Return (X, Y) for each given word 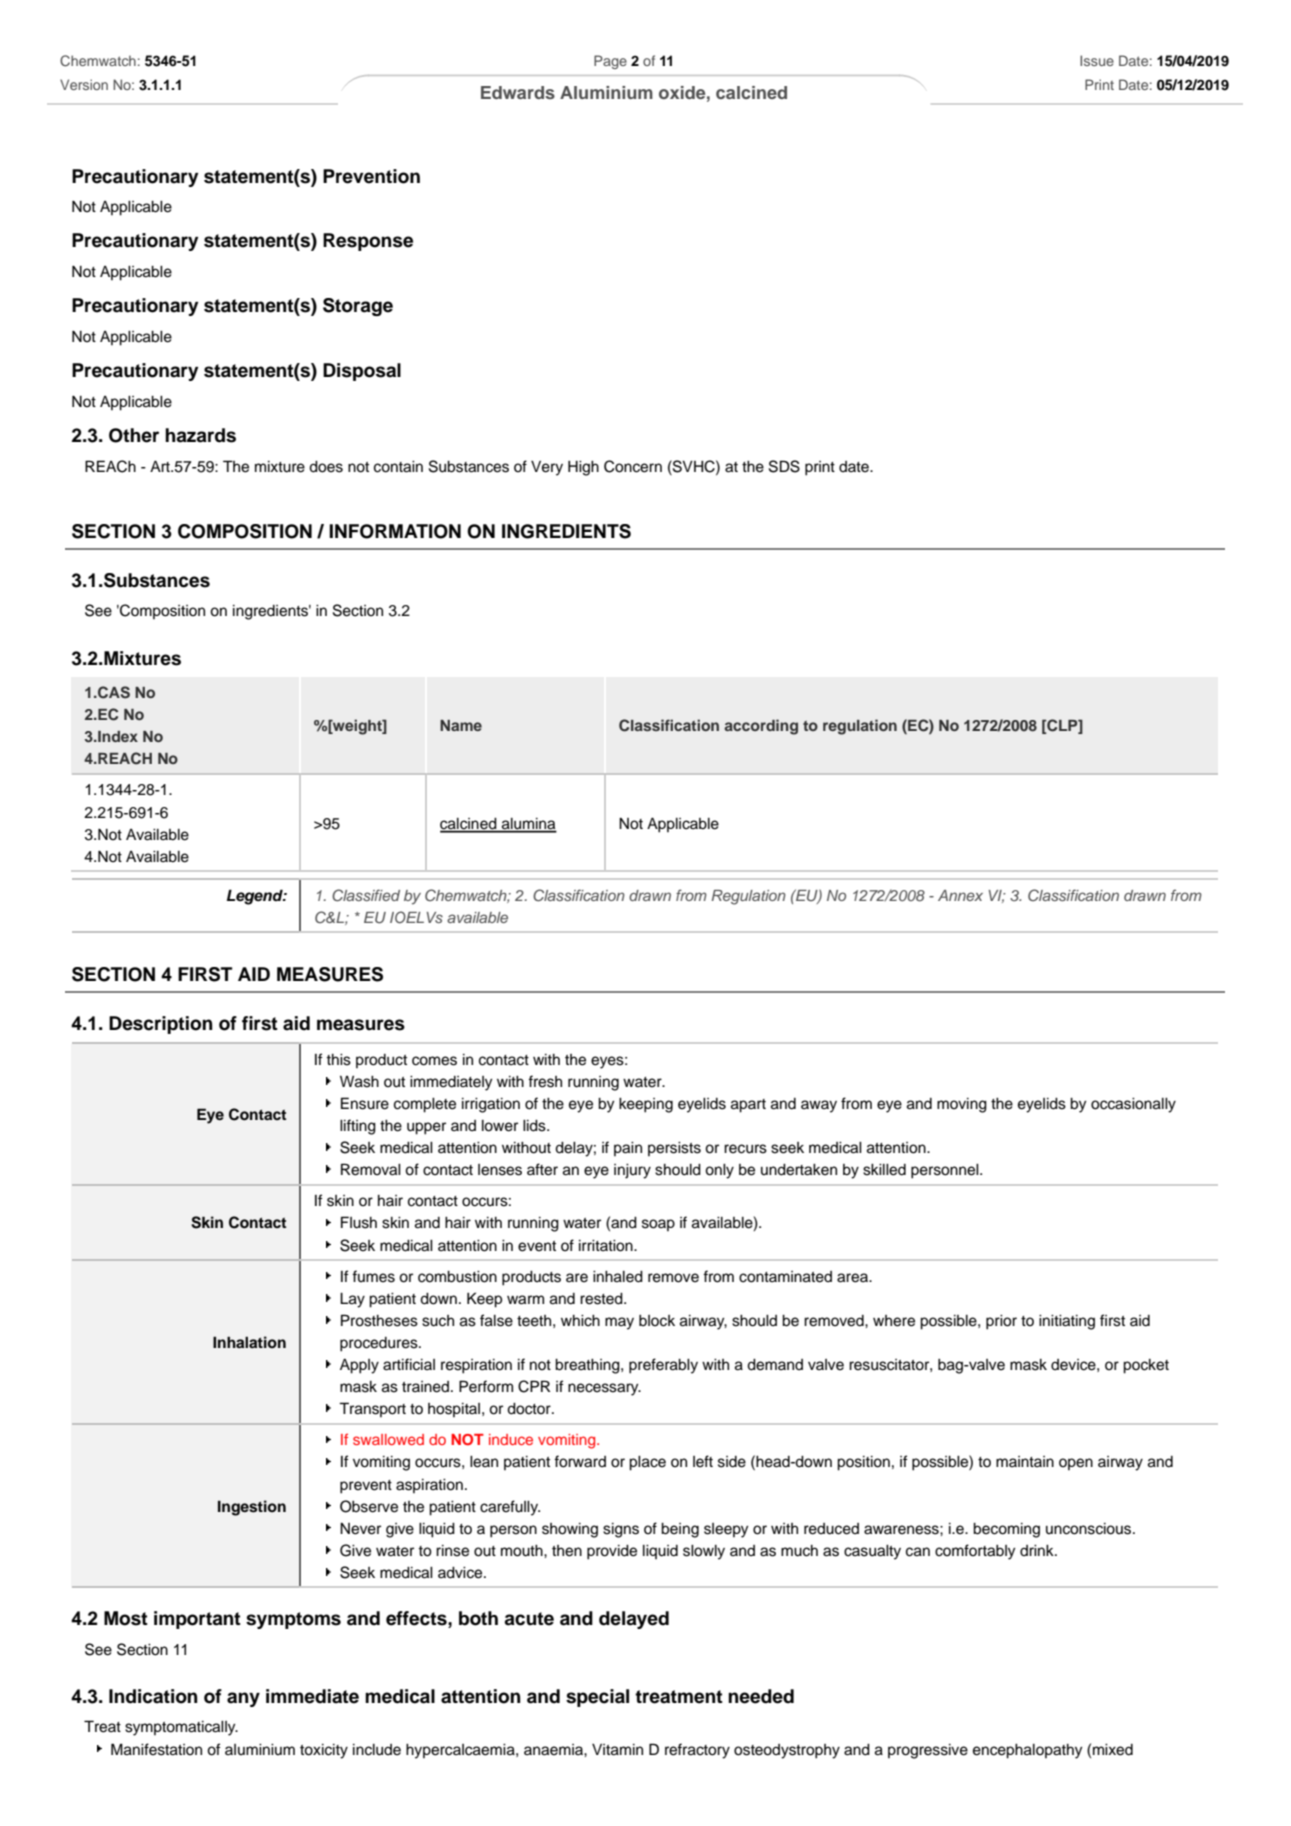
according (761, 727)
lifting (358, 1127)
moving (962, 1105)
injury (632, 1171)
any (243, 1699)
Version (84, 84)
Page (610, 62)
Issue (1097, 60)
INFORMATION (395, 531)
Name (461, 725)
